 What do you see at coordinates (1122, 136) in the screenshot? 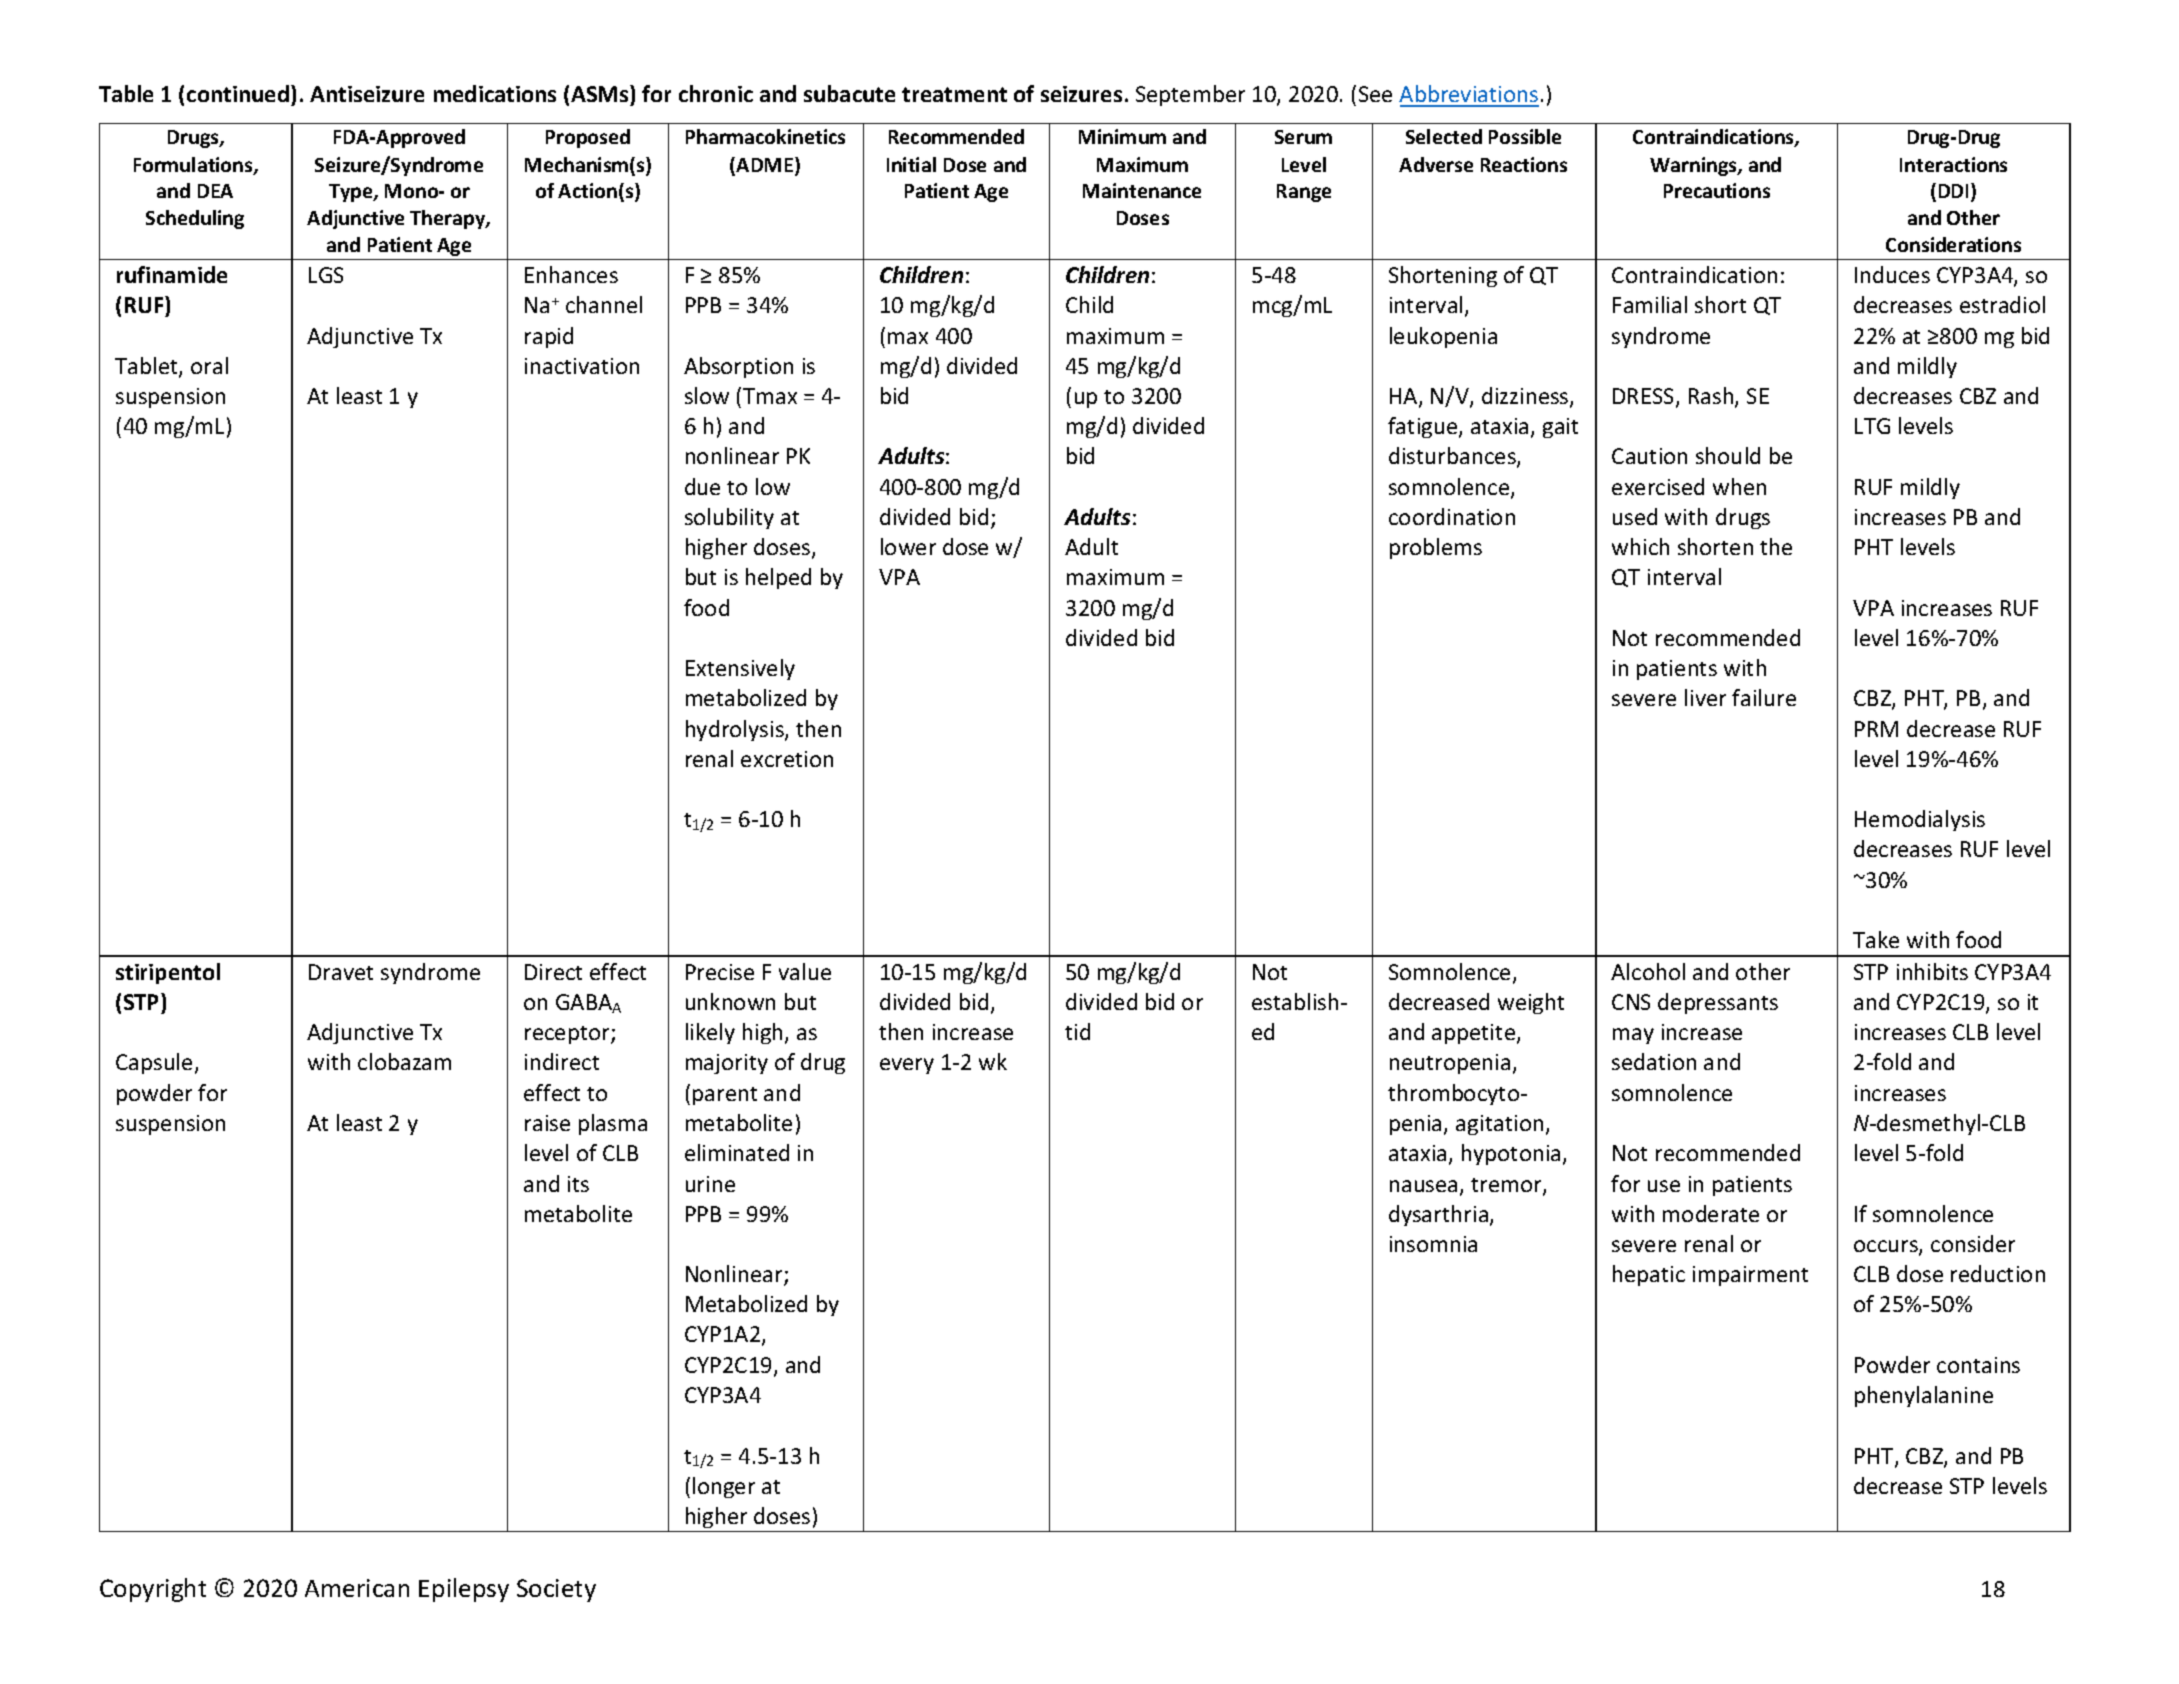
I see `Minimum` at bounding box center [1122, 136].
